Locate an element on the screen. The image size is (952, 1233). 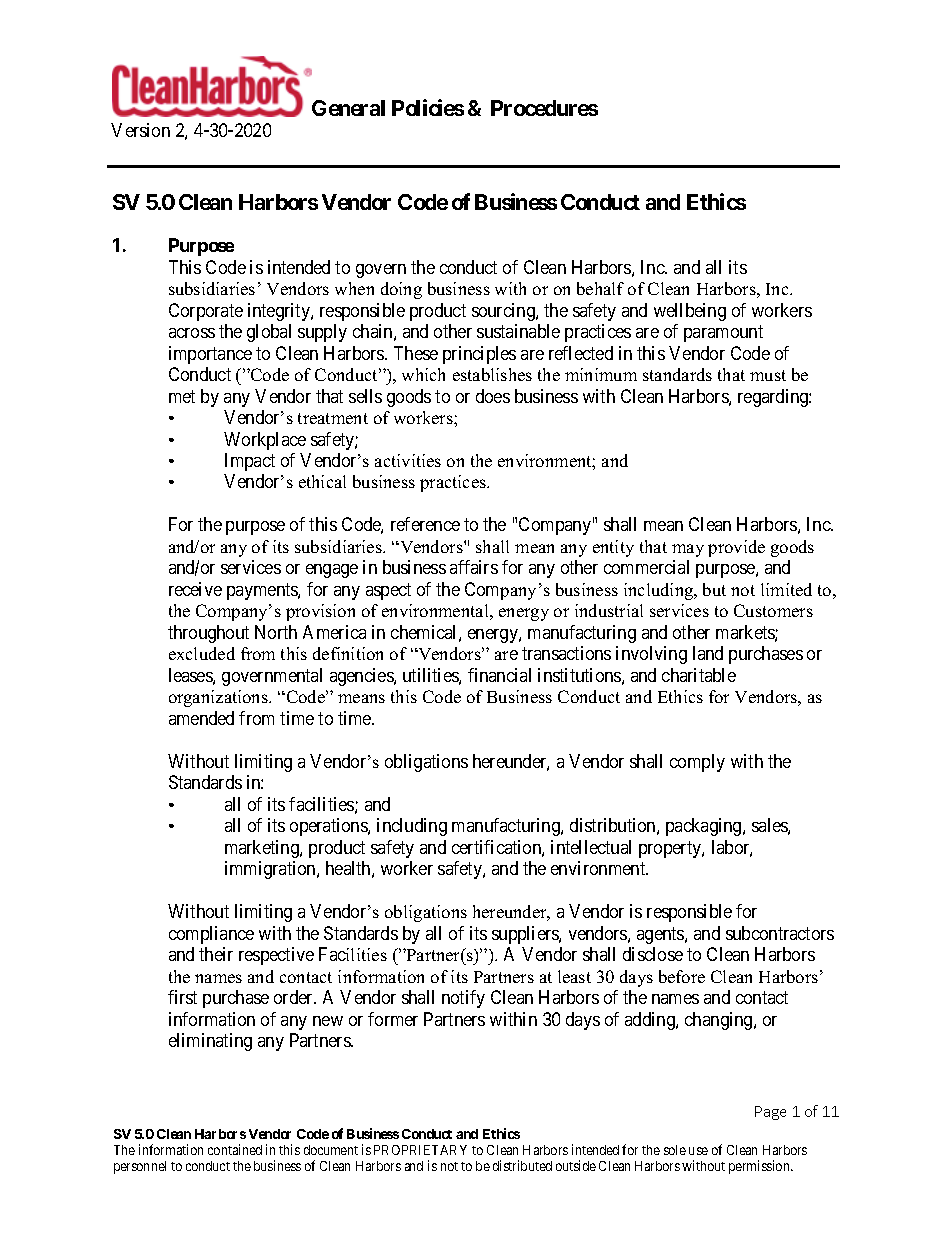
land is located at coordinates (708, 653).
